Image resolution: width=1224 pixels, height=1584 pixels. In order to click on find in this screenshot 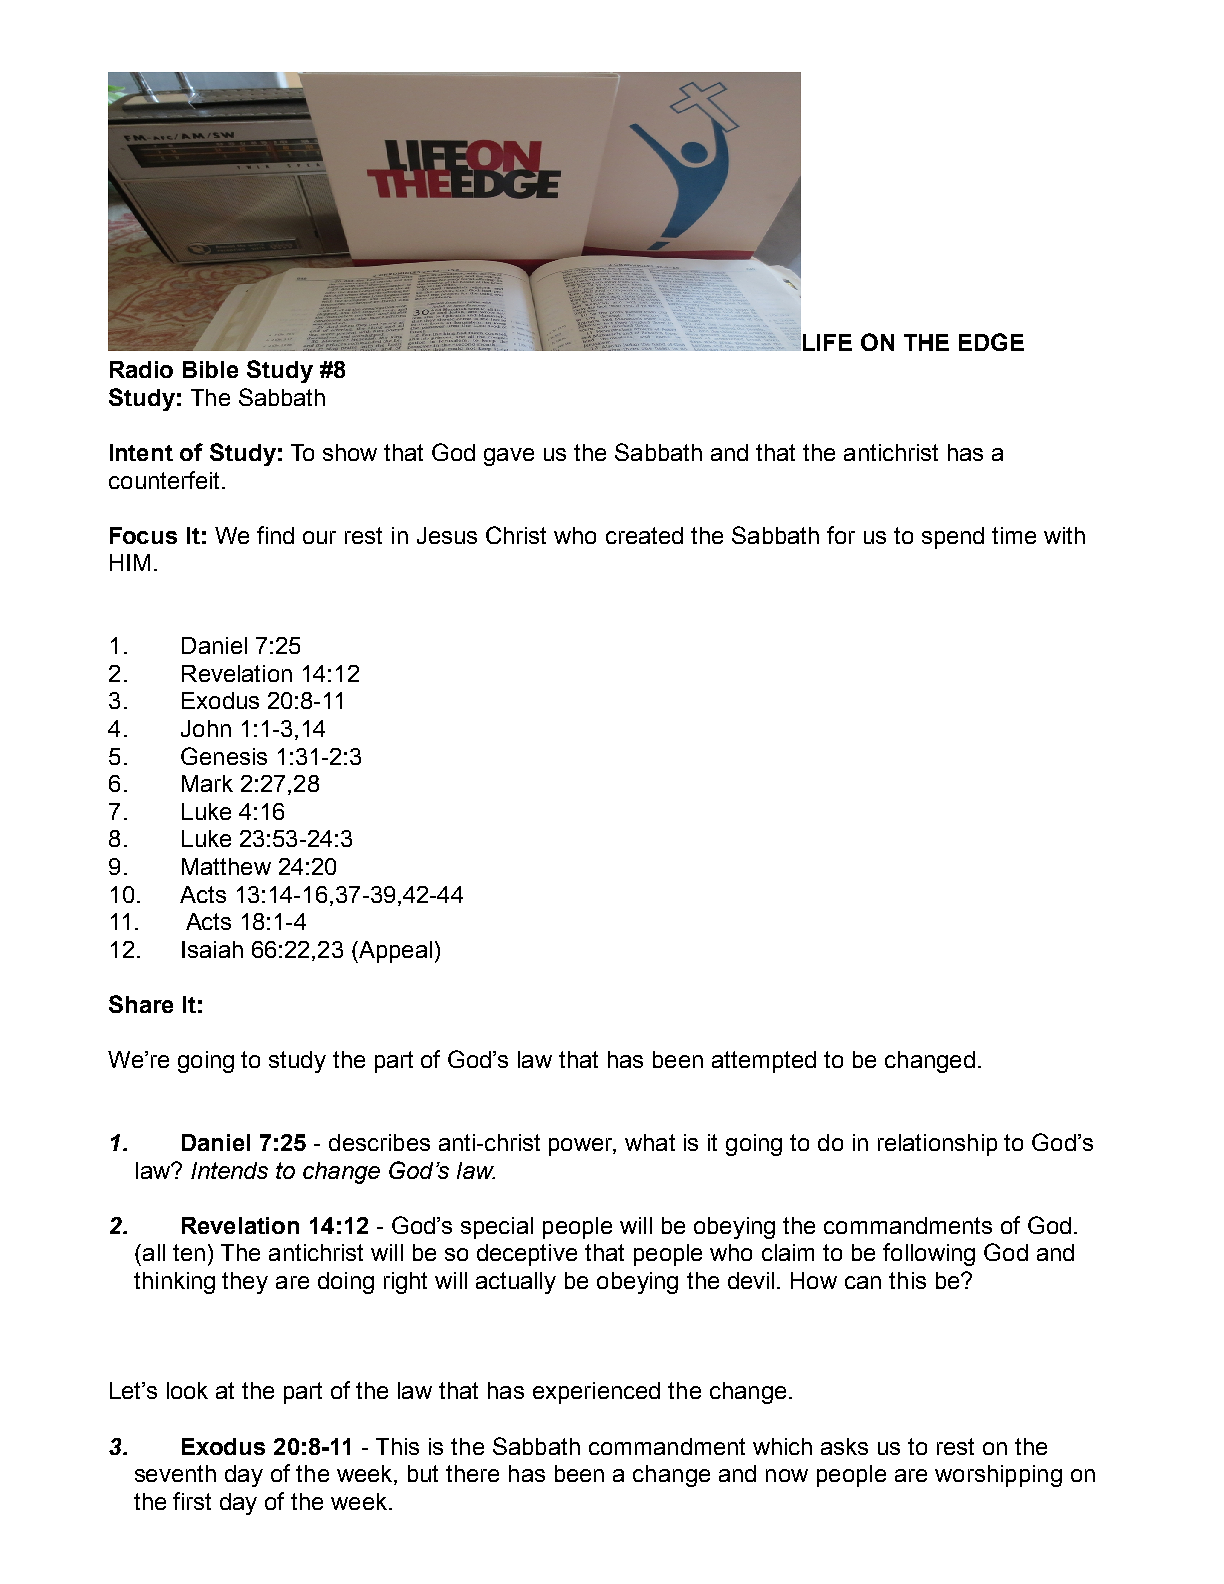, I will do `click(275, 535)`.
